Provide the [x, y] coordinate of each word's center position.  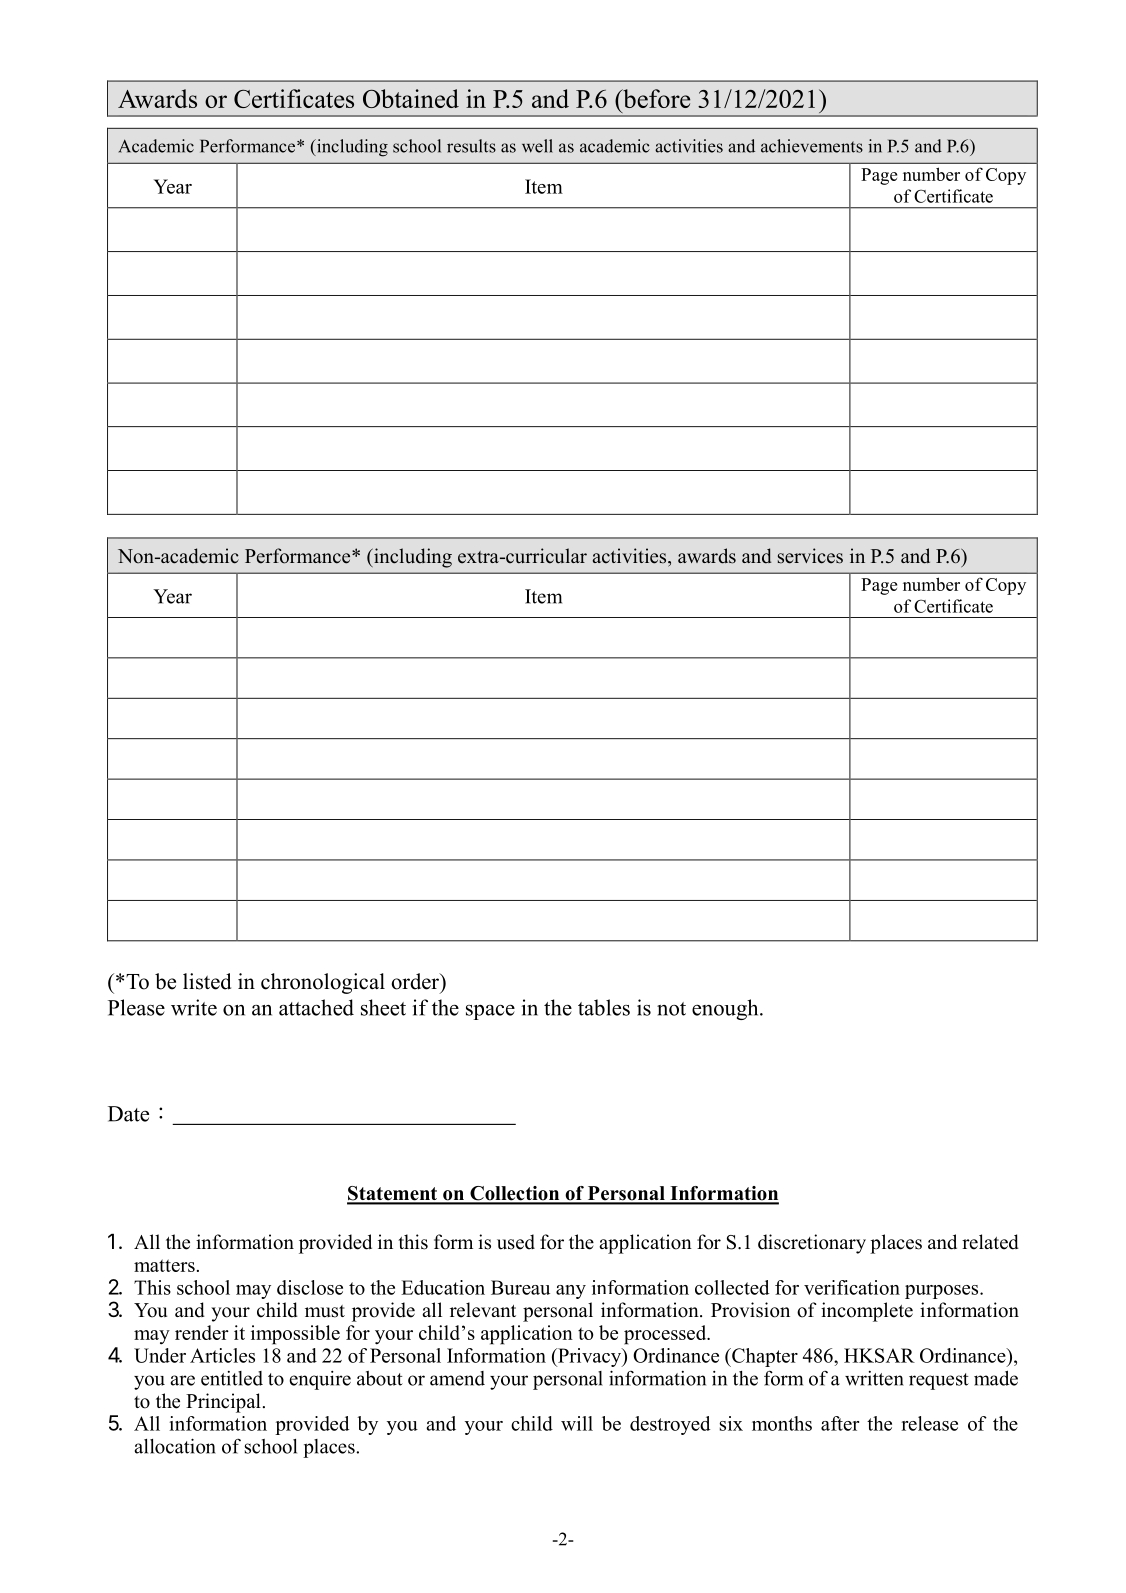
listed [207, 981]
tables [604, 1007]
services [810, 556]
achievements [812, 146]
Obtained [411, 98]
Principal [223, 1403]
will [577, 1423]
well [537, 146]
